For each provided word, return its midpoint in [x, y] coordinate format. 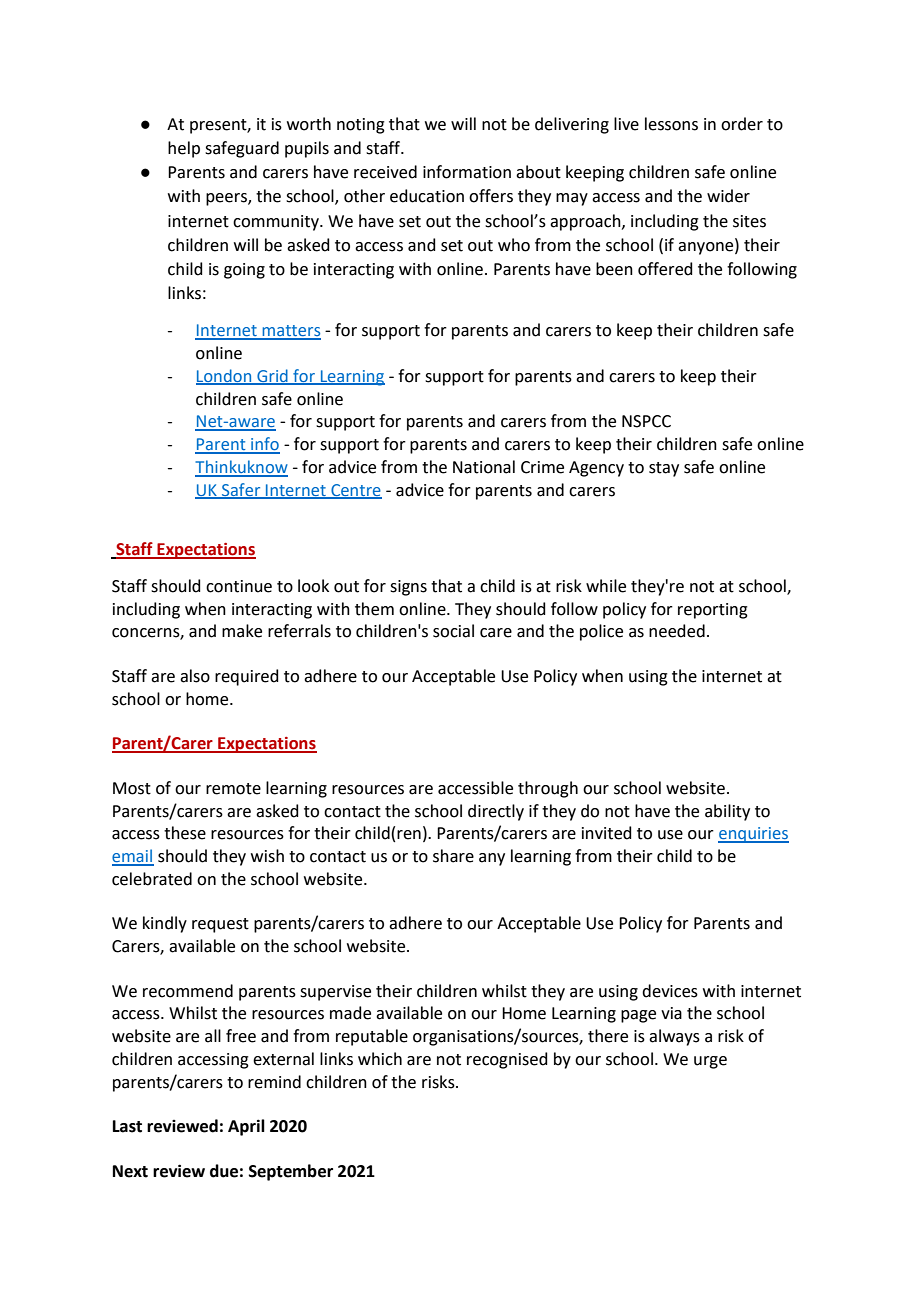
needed [677, 631]
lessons [671, 124]
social [453, 631]
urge [710, 1062]
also [195, 676]
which [380, 1059]
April [246, 1127]
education [427, 196]
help [184, 149]
